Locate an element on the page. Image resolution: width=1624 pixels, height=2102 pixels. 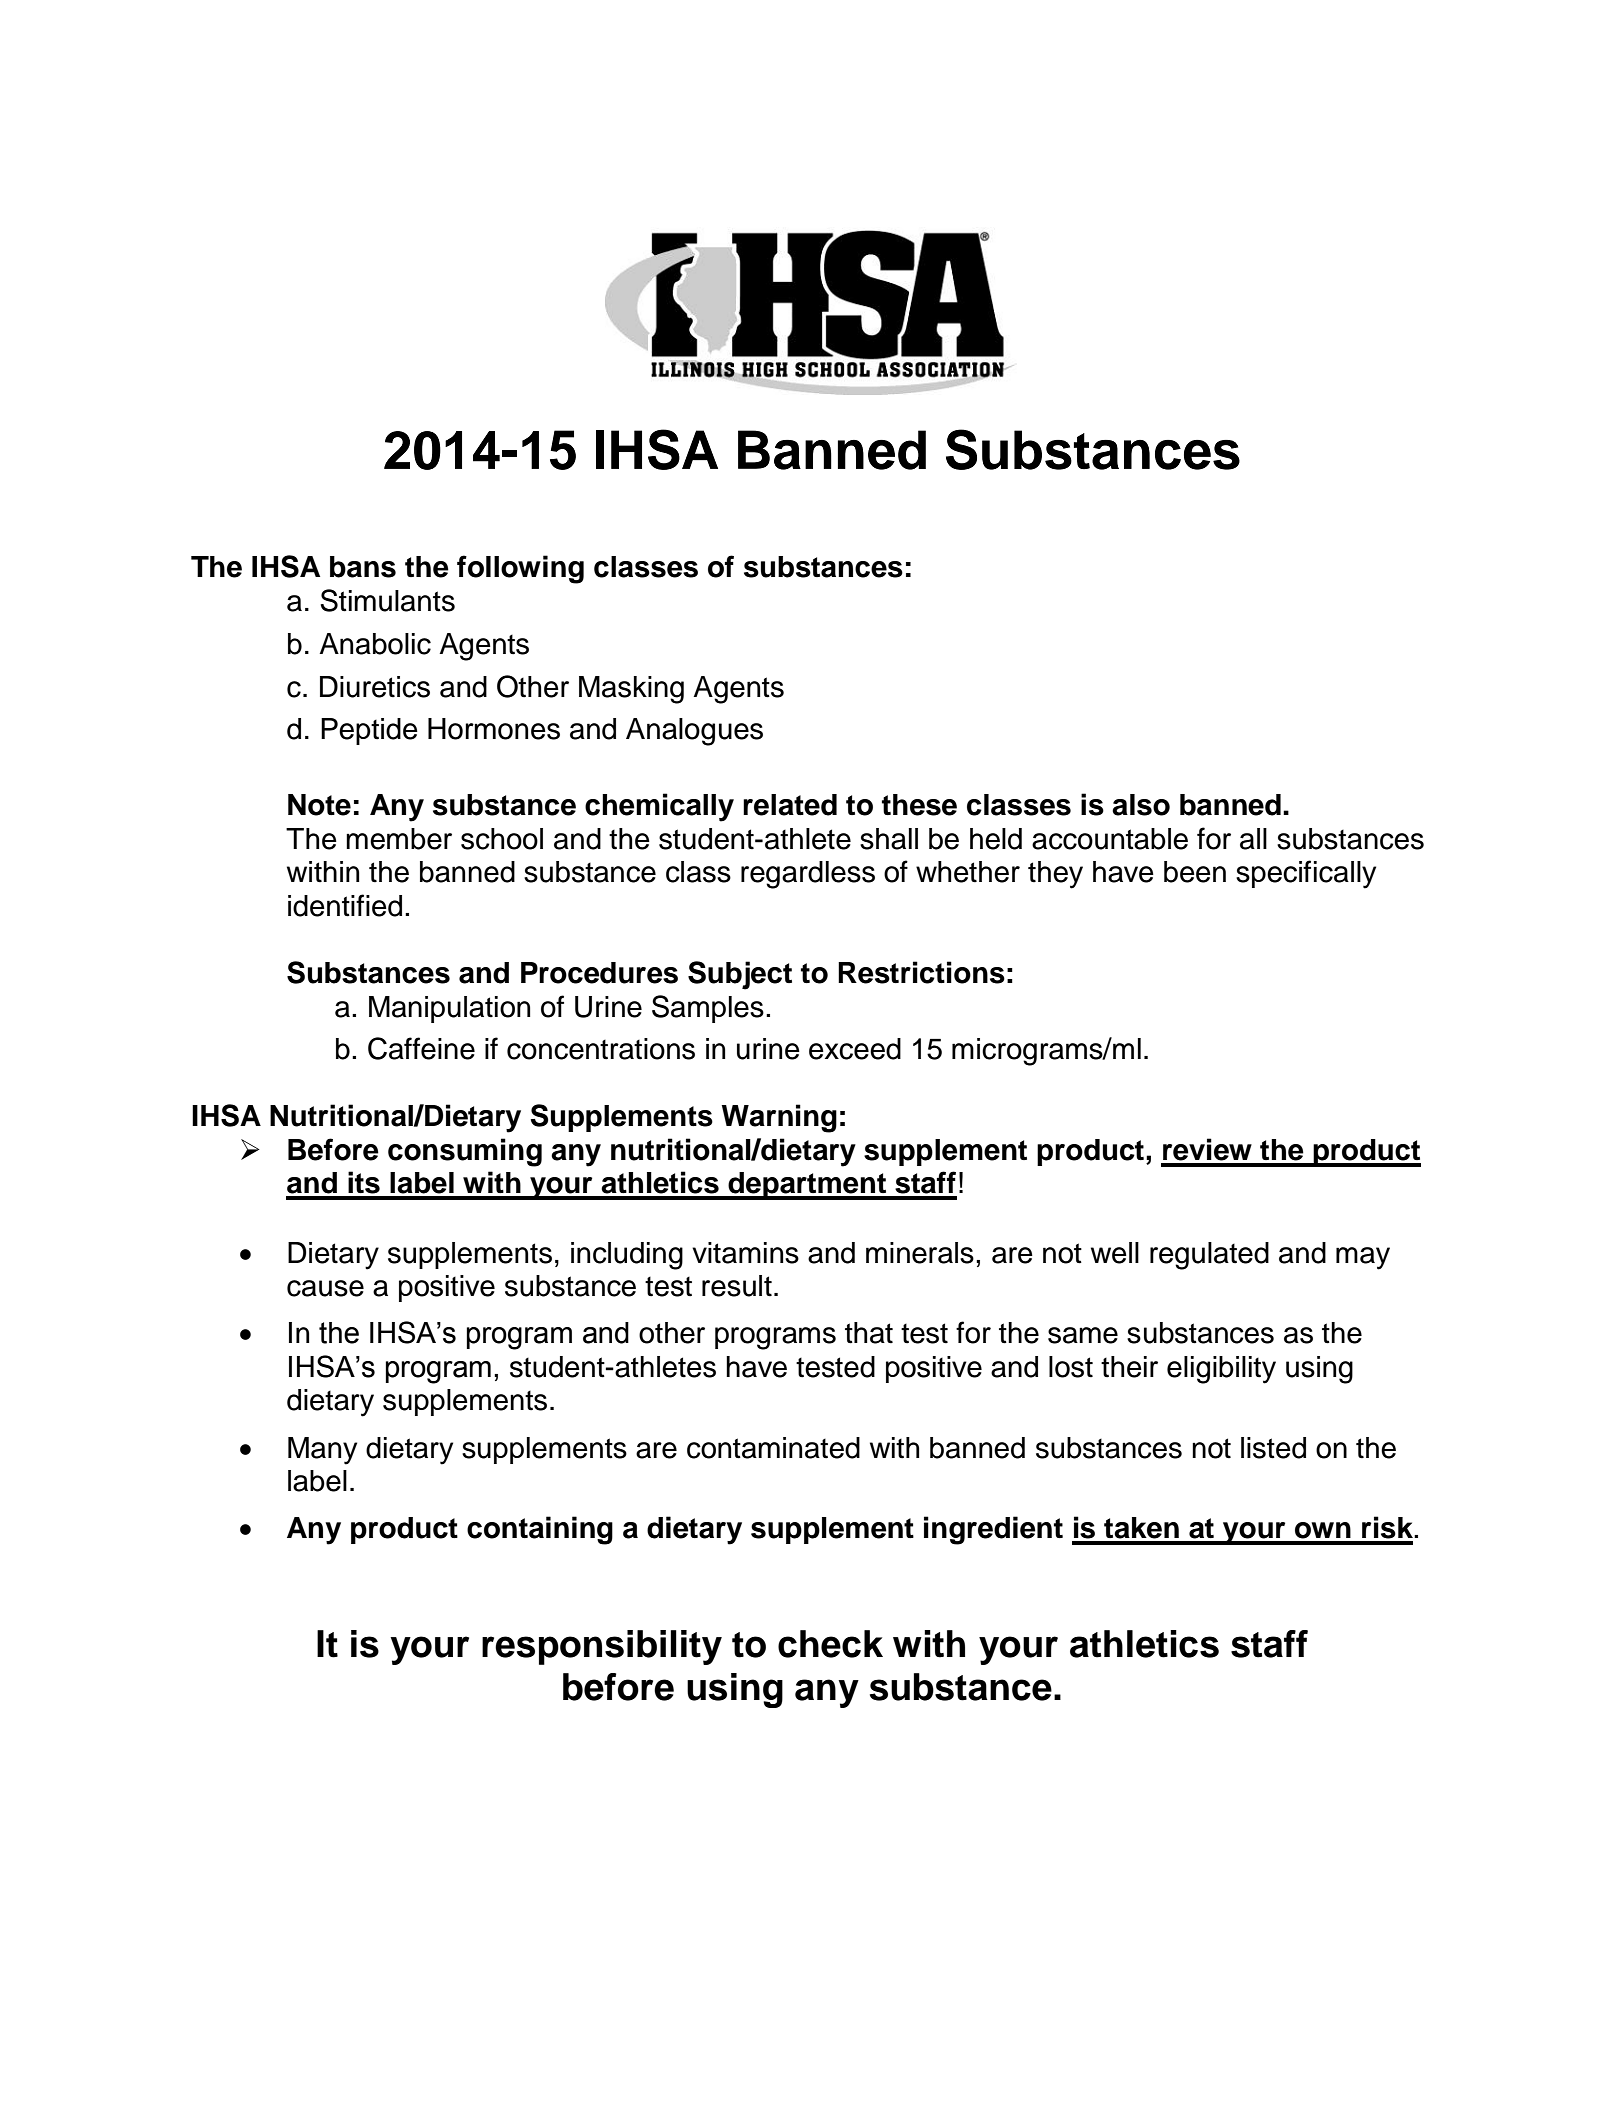
Warning is located at coordinates (779, 1118).
